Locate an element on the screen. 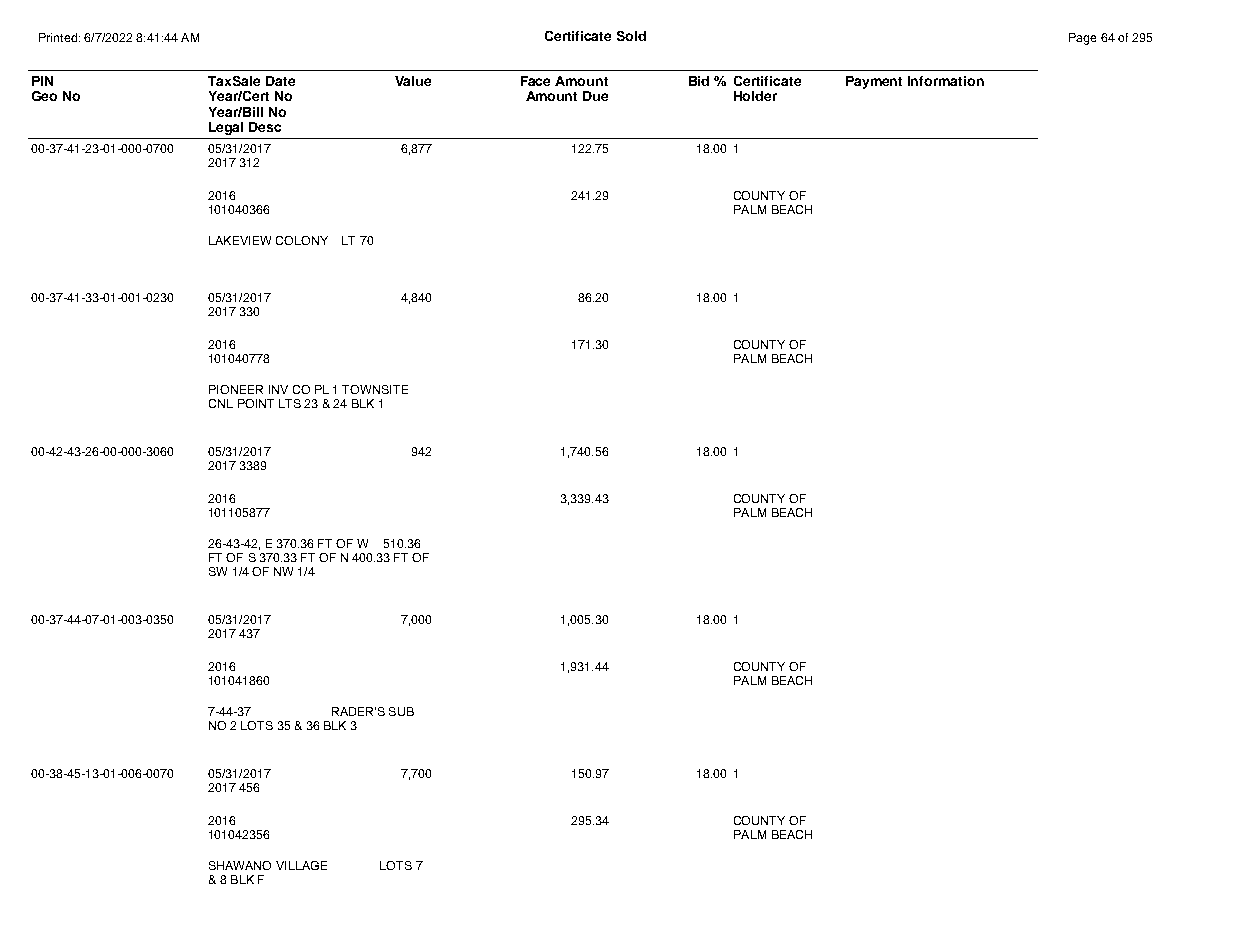 The height and width of the screenshot is (952, 1233). Payment is located at coordinates (874, 82).
